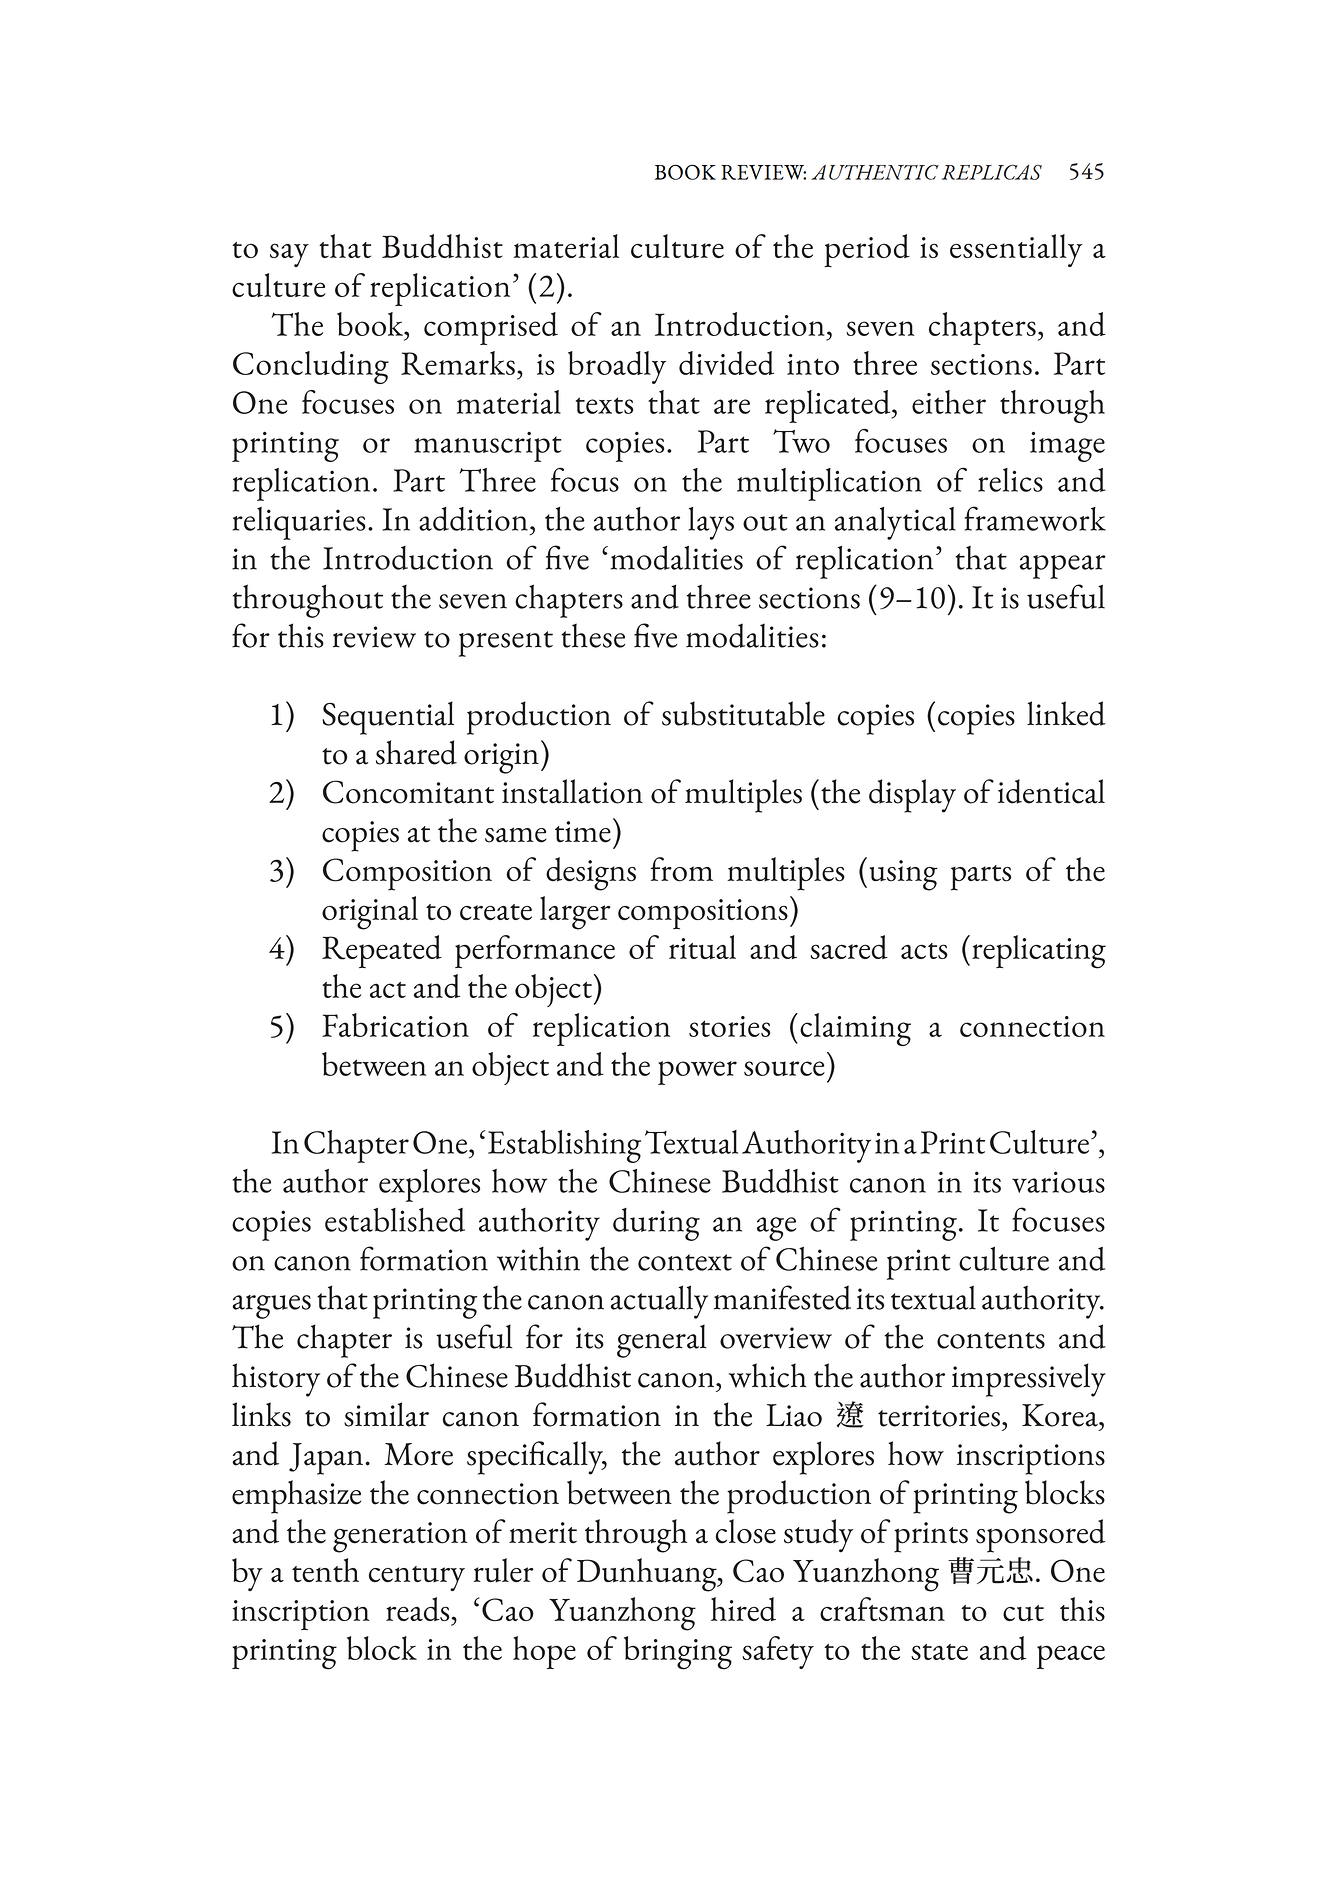 This page has width=1337, height=1887. What do you see at coordinates (473, 519) in the page?
I see `addition` at bounding box center [473, 519].
